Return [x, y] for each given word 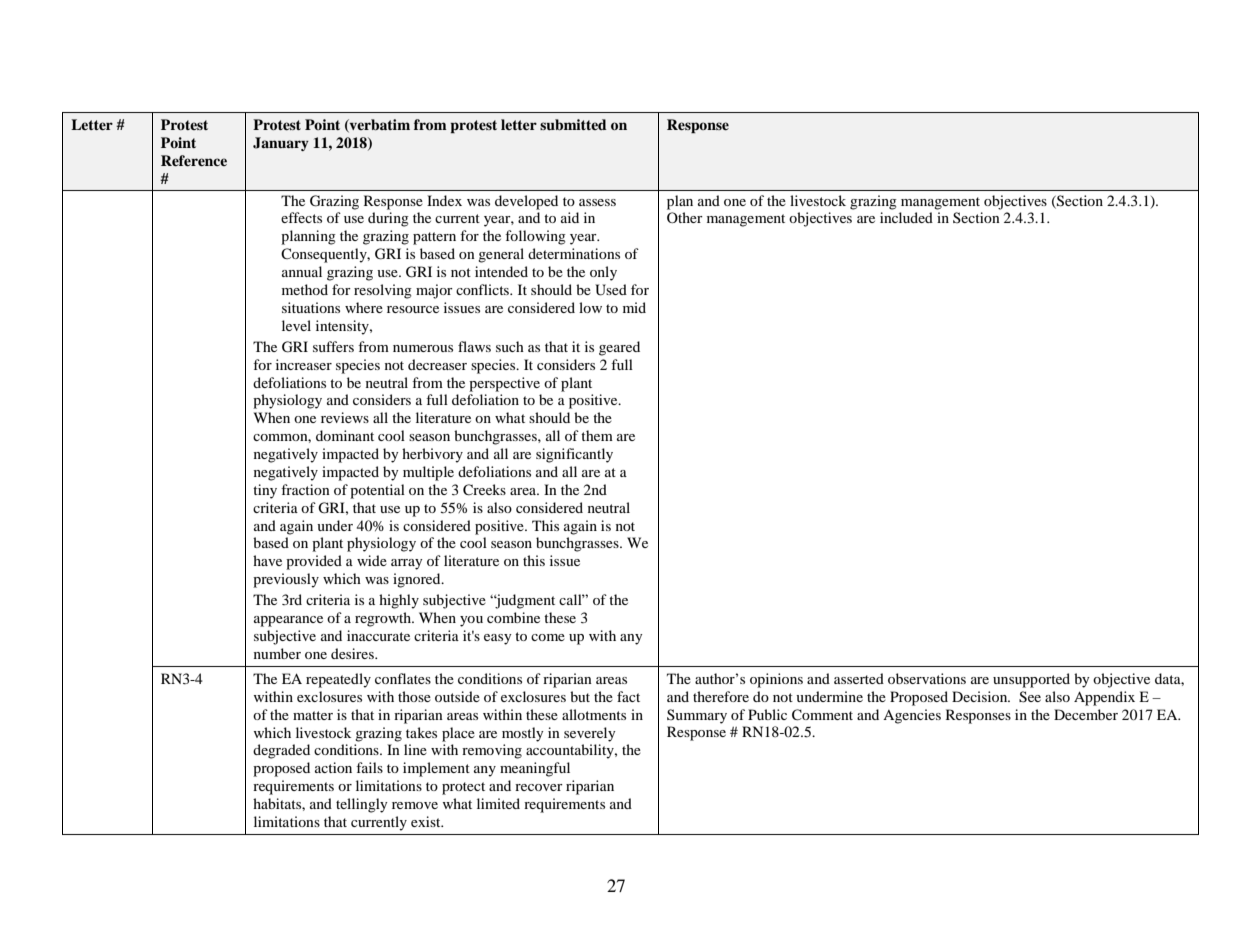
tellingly [362, 805]
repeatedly [338, 680]
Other [685, 217]
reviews [345, 417]
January [281, 144]
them [597, 435]
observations [927, 678]
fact [628, 696]
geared [619, 348]
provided [314, 562]
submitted [573, 125]
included [906, 217]
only [603, 273]
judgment [524, 601]
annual [302, 271]
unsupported [1031, 680]
